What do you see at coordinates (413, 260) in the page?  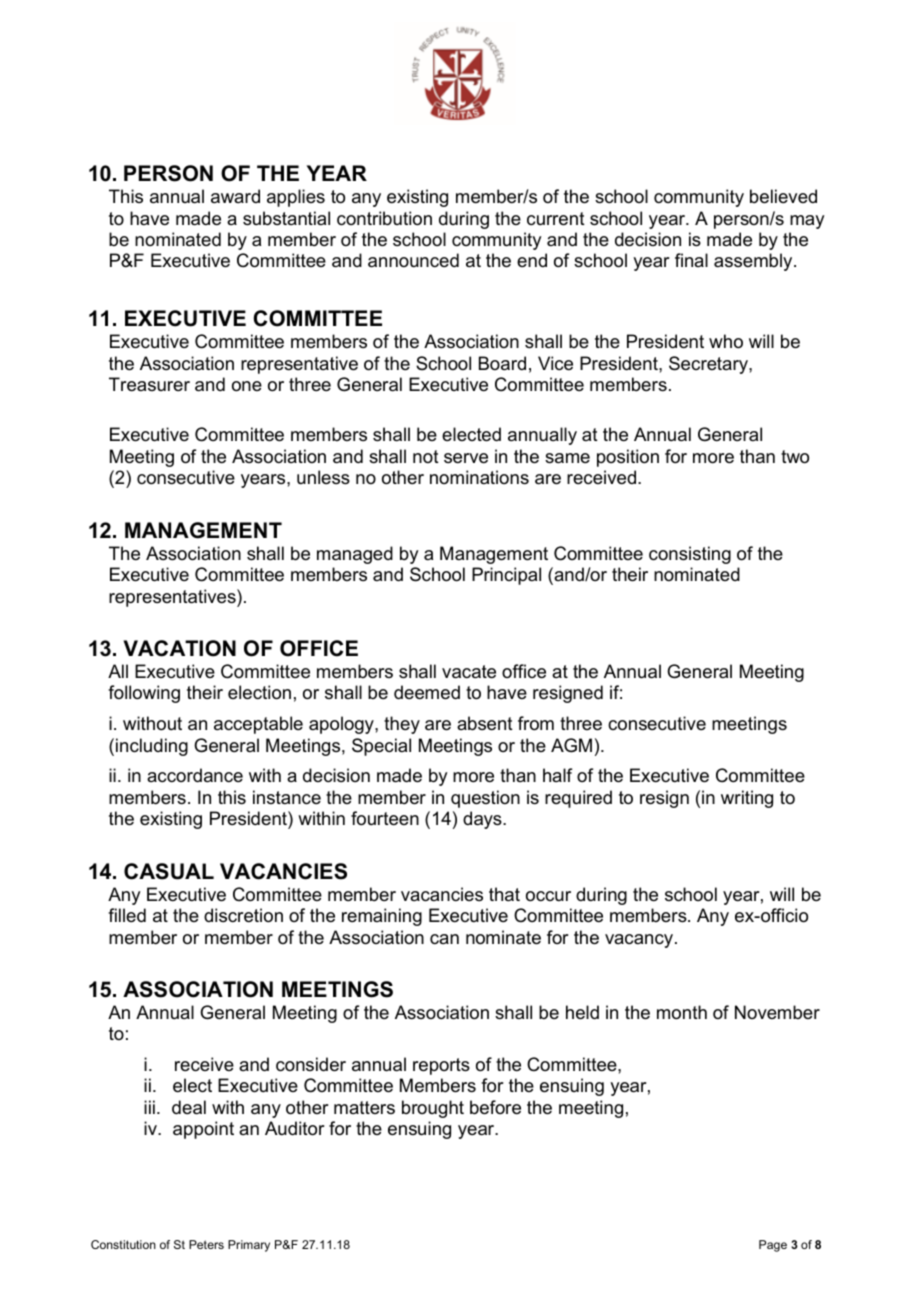 I see `announced` at bounding box center [413, 260].
